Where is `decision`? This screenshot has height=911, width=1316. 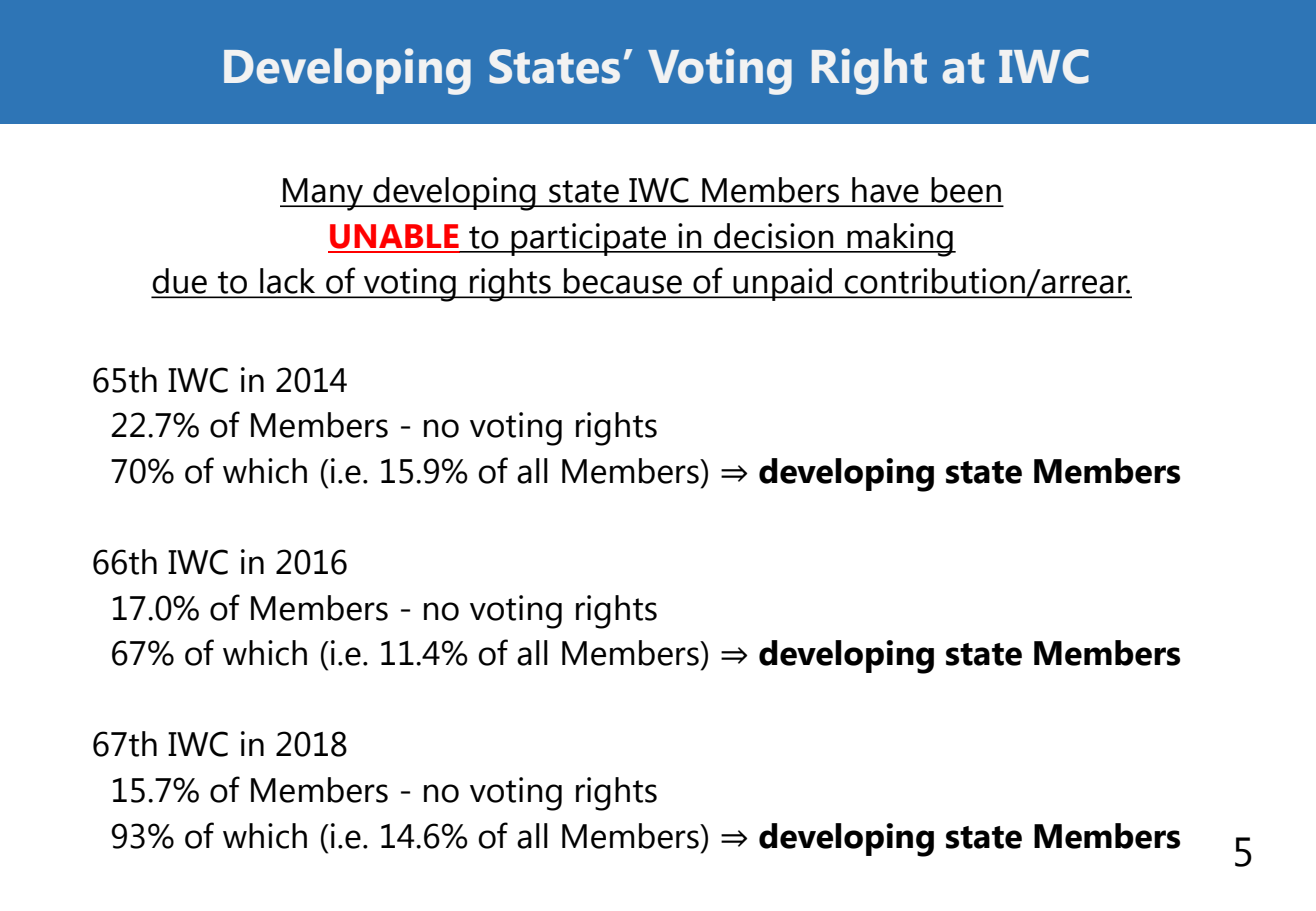 decision is located at coordinates (774, 236).
